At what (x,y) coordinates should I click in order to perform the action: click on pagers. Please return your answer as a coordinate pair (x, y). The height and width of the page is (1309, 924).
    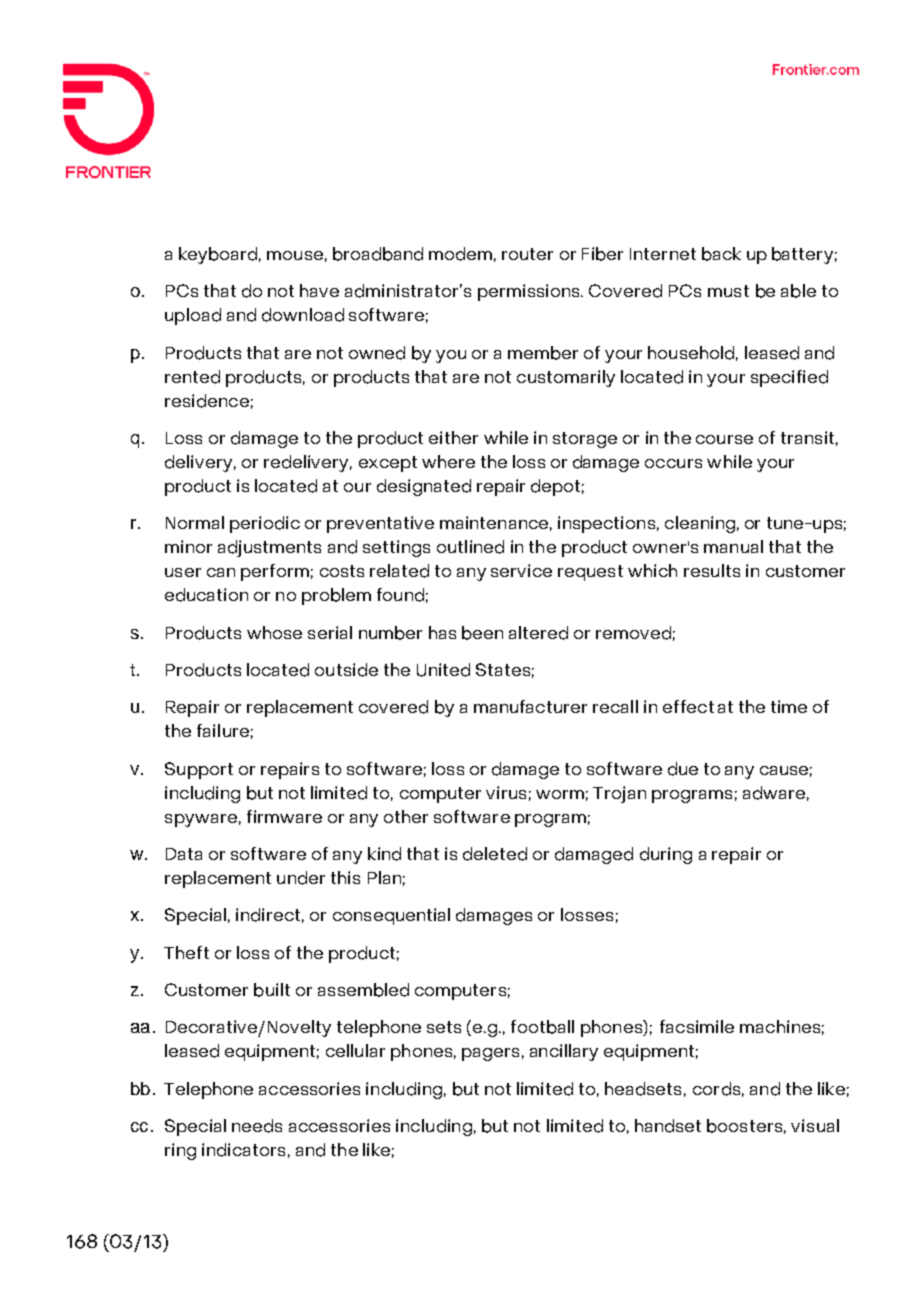
    Looking at the image, I should click on (490, 1054).
